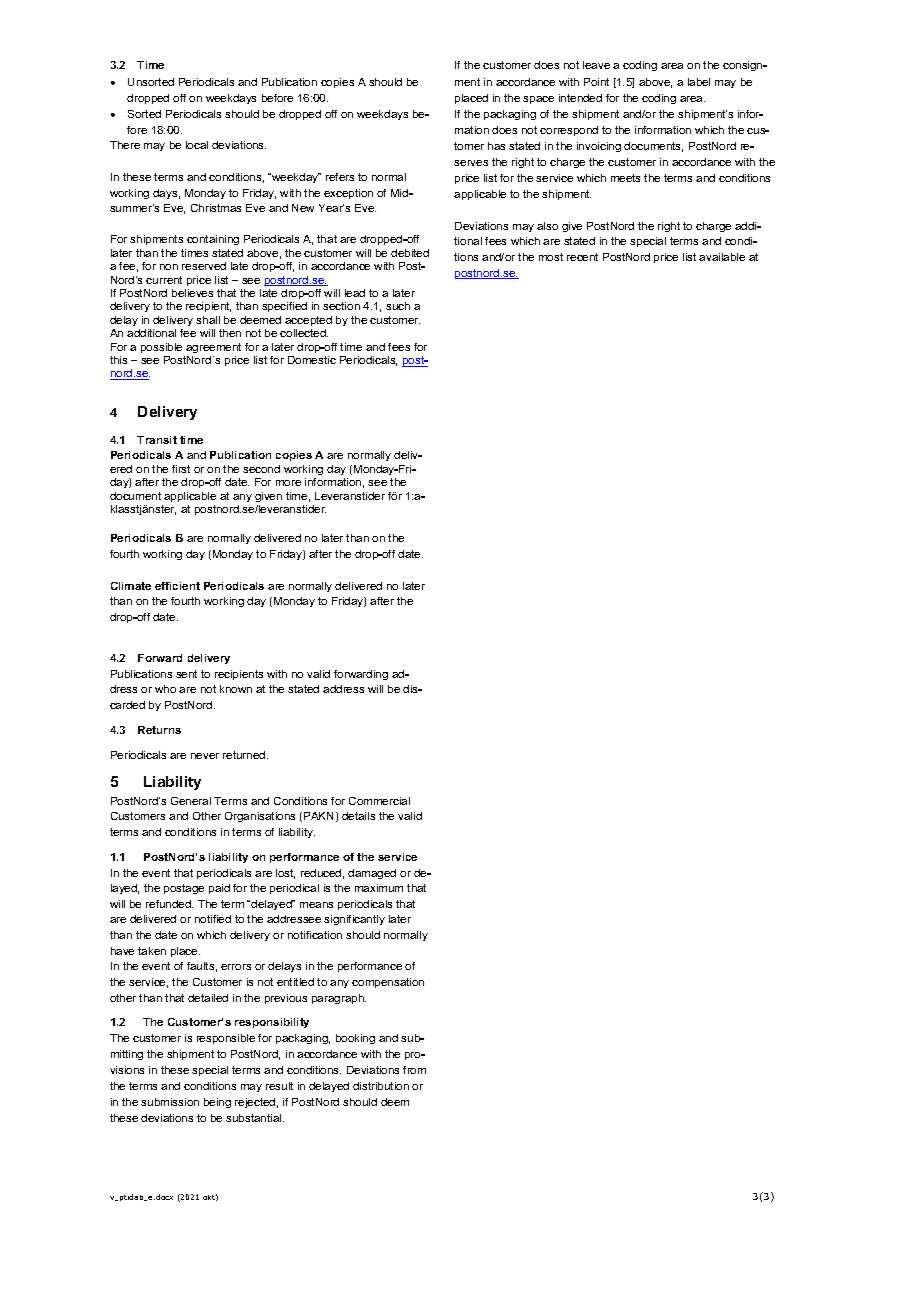 The image size is (924, 1308). I want to click on local, so click(197, 145).
